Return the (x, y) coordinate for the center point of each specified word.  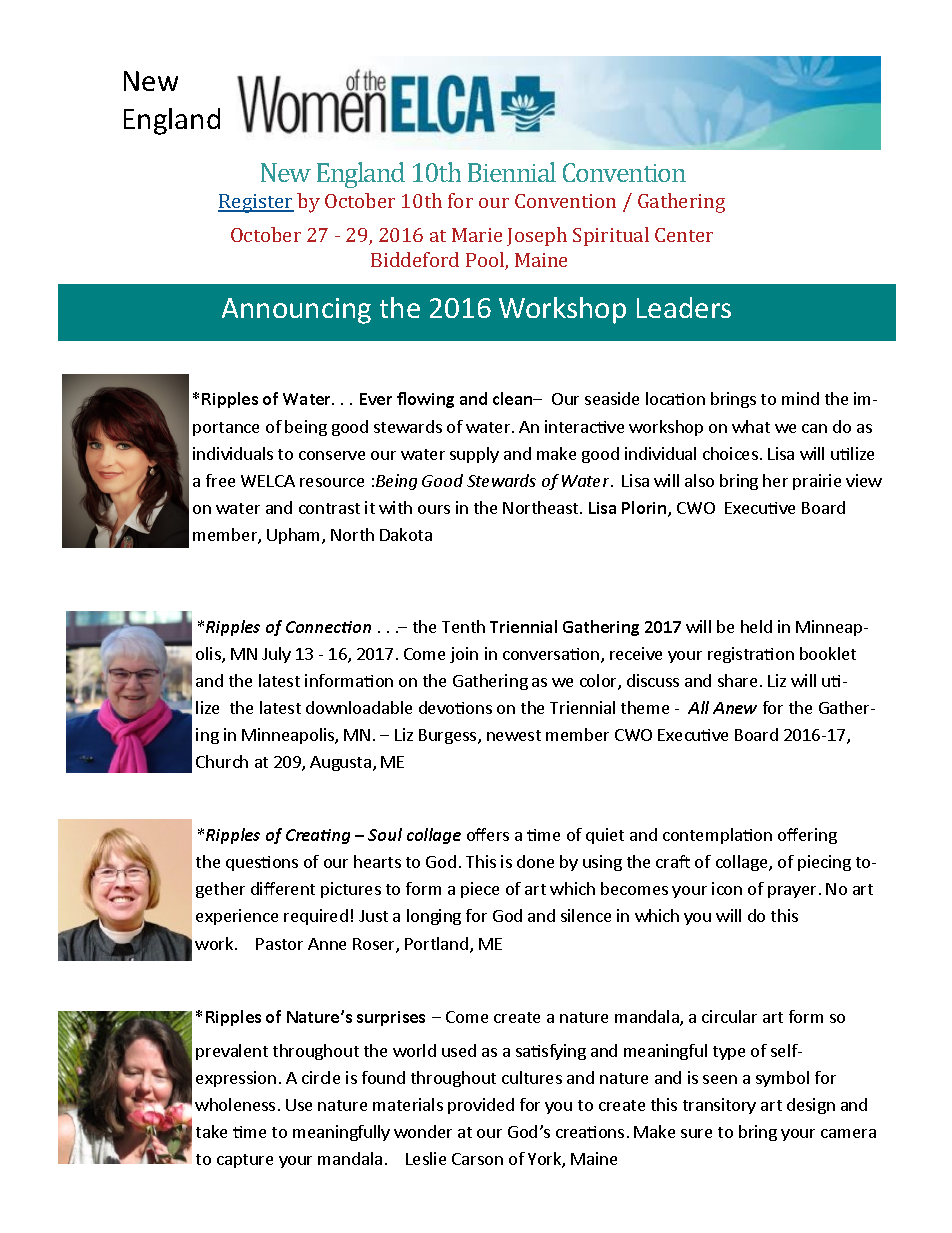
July (276, 655)
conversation (551, 654)
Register (256, 203)
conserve (332, 455)
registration (751, 655)
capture (245, 1161)
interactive (584, 426)
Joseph (537, 236)
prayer (792, 892)
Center (684, 235)
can (814, 428)
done (535, 861)
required (316, 917)
